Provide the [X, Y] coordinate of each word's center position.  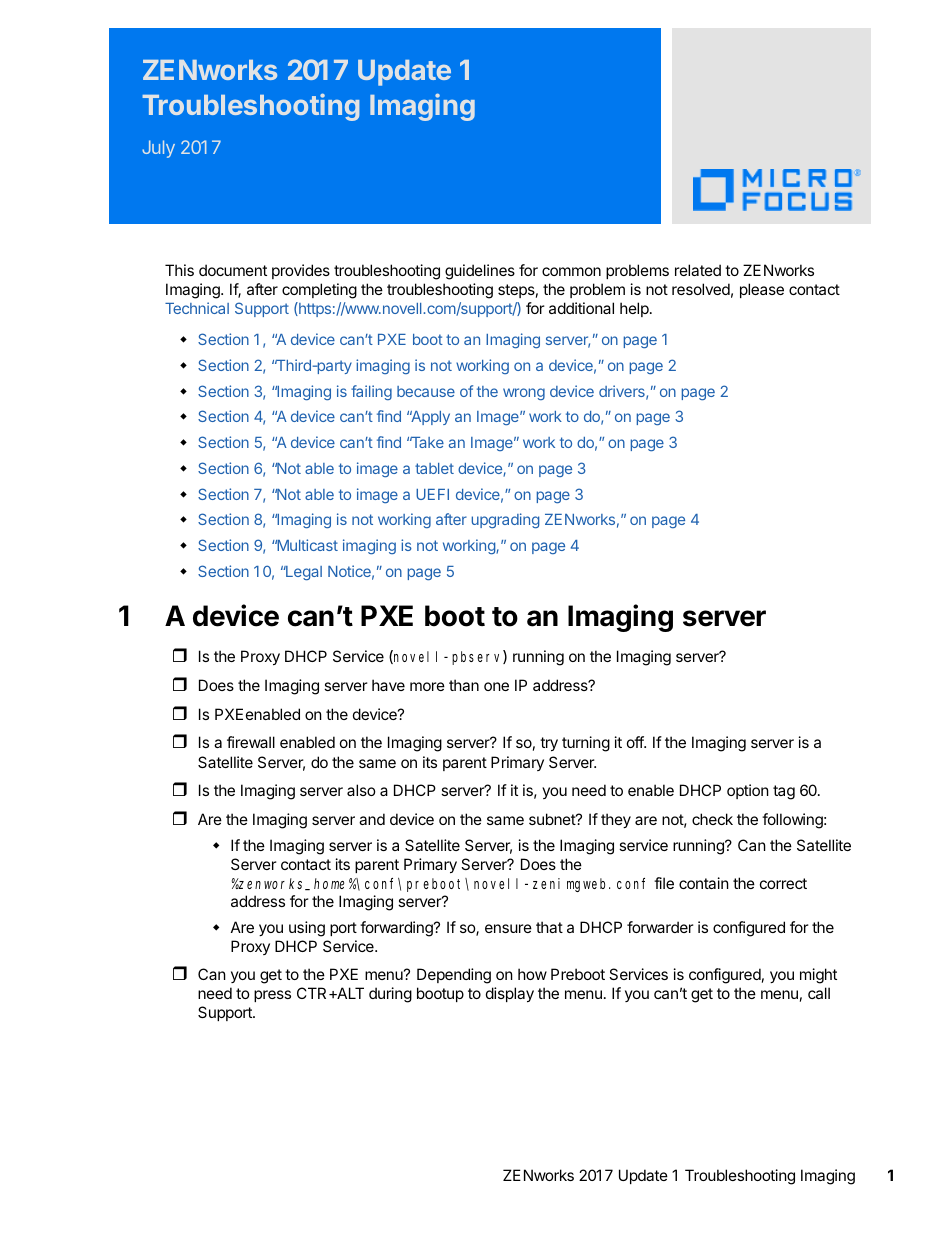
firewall [251, 742]
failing [371, 392]
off [636, 742]
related [698, 270]
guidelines [480, 272]
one [496, 686]
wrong [524, 394]
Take [427, 442]
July [158, 149]
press [272, 996]
